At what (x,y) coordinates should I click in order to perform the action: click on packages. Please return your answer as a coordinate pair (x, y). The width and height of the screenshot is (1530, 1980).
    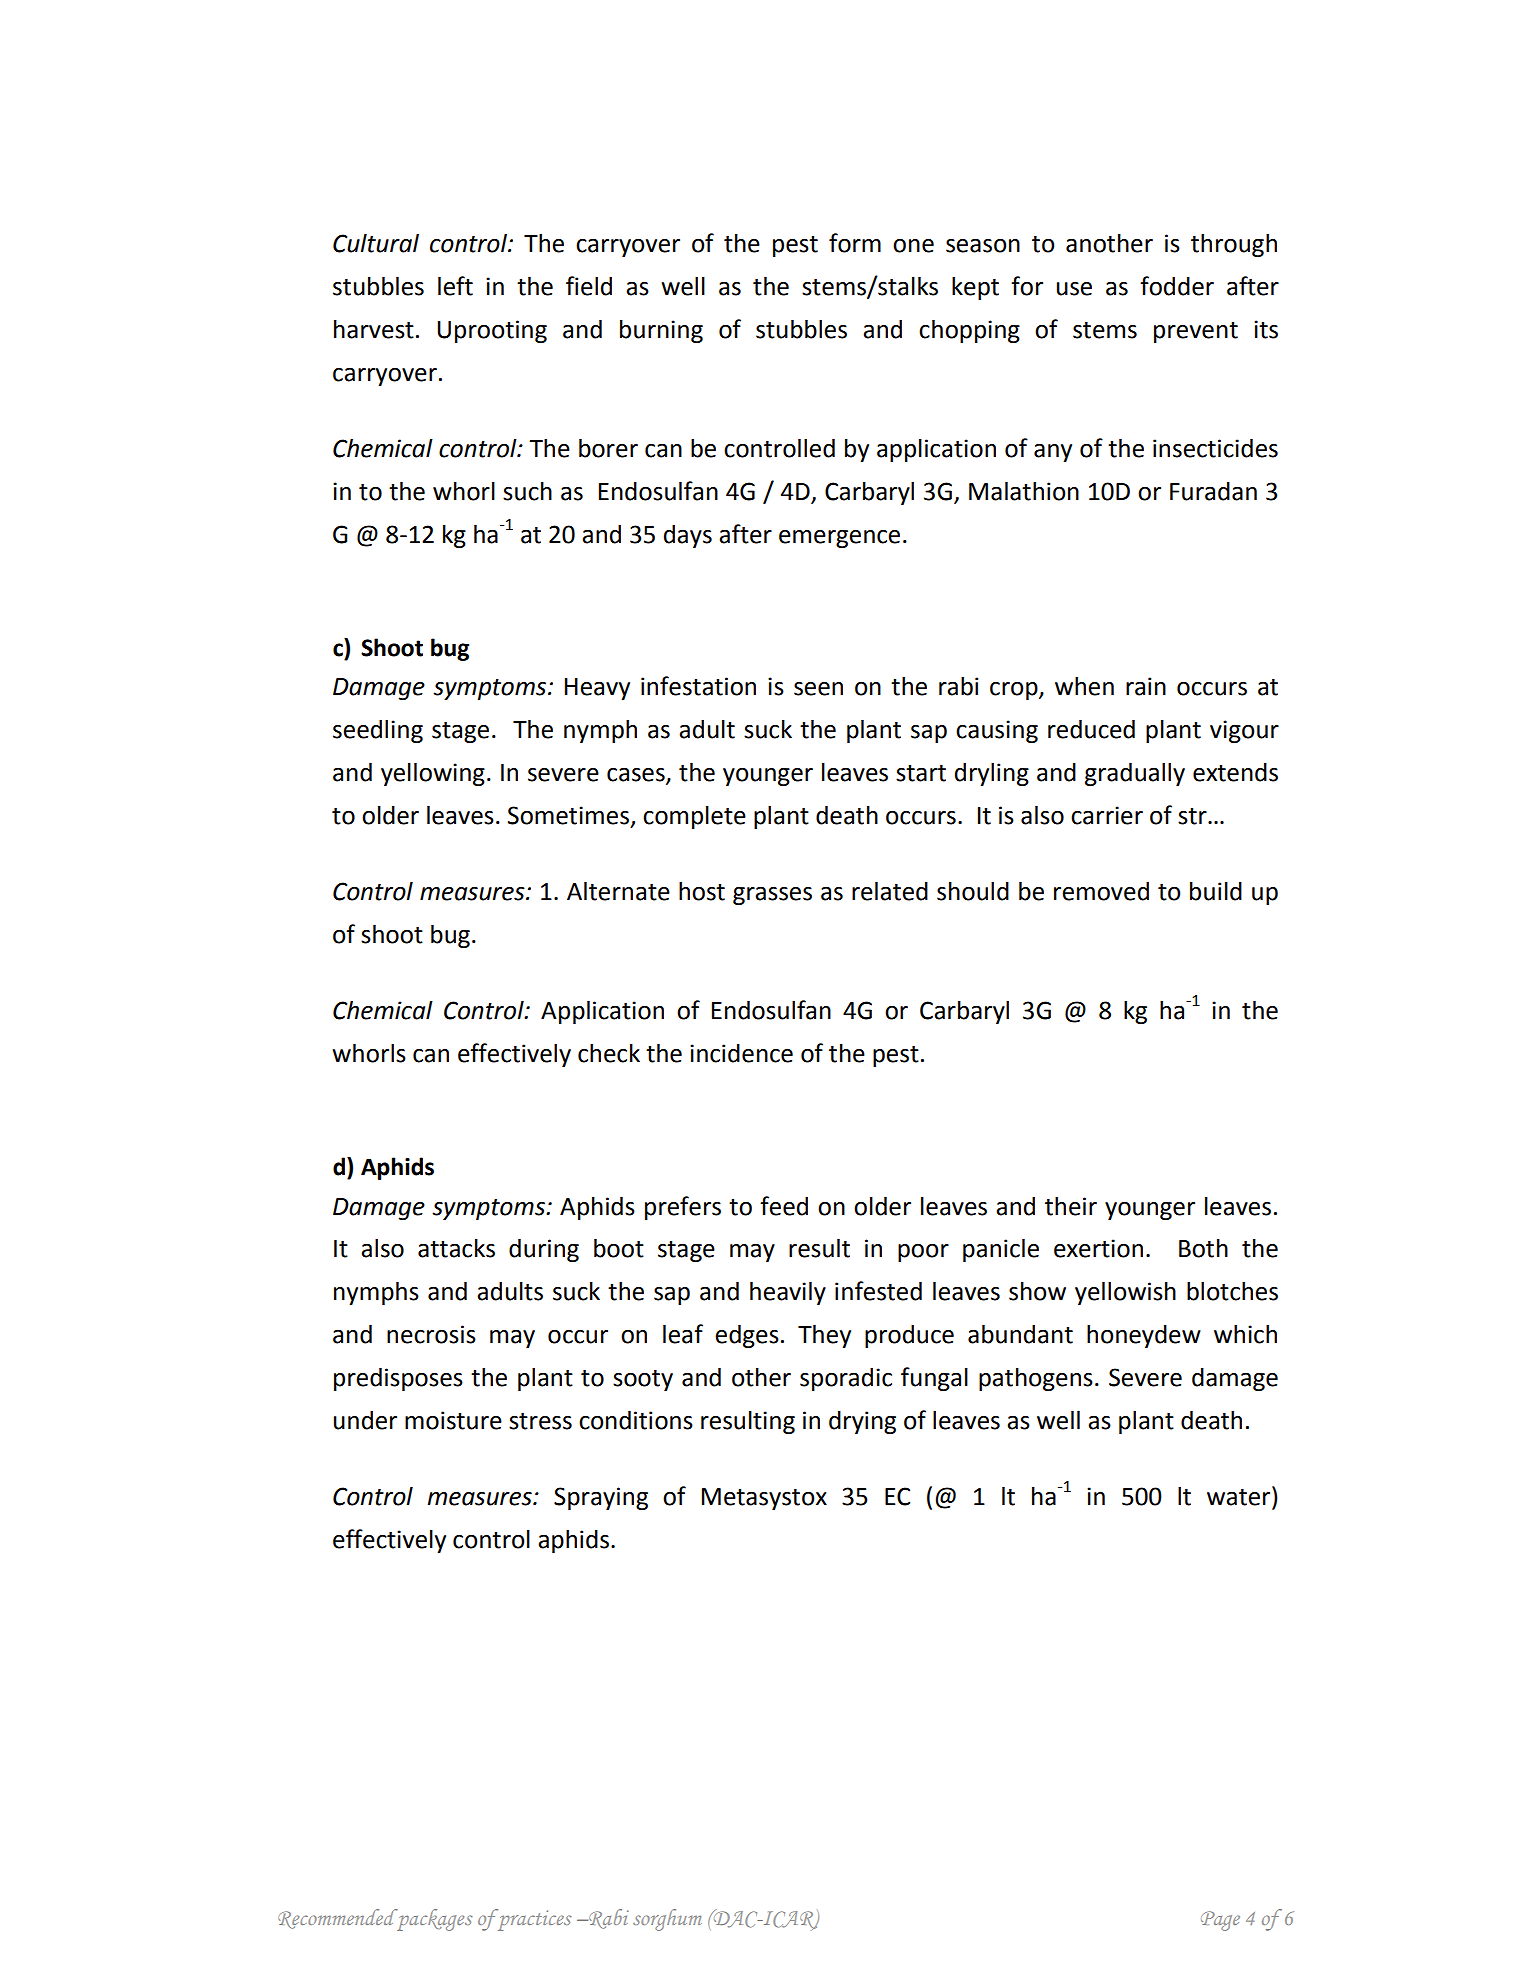
    Looking at the image, I should click on (433, 1920).
